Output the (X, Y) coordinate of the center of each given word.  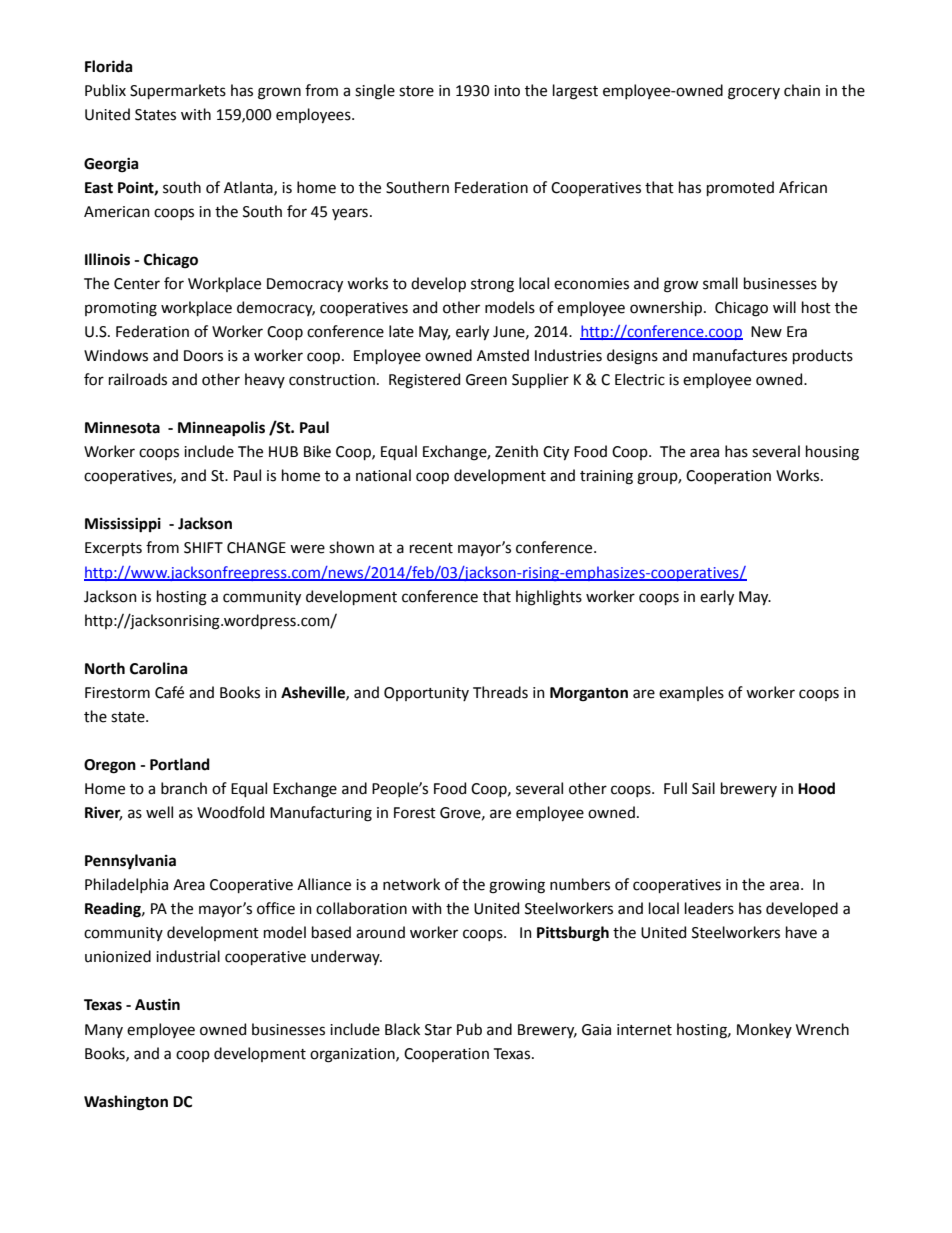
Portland (180, 764)
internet (644, 1030)
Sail (703, 788)
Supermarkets (178, 91)
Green (486, 380)
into (507, 91)
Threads (500, 692)
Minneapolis (221, 429)
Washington (126, 1103)
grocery (754, 93)
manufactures (740, 355)
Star (438, 1030)
